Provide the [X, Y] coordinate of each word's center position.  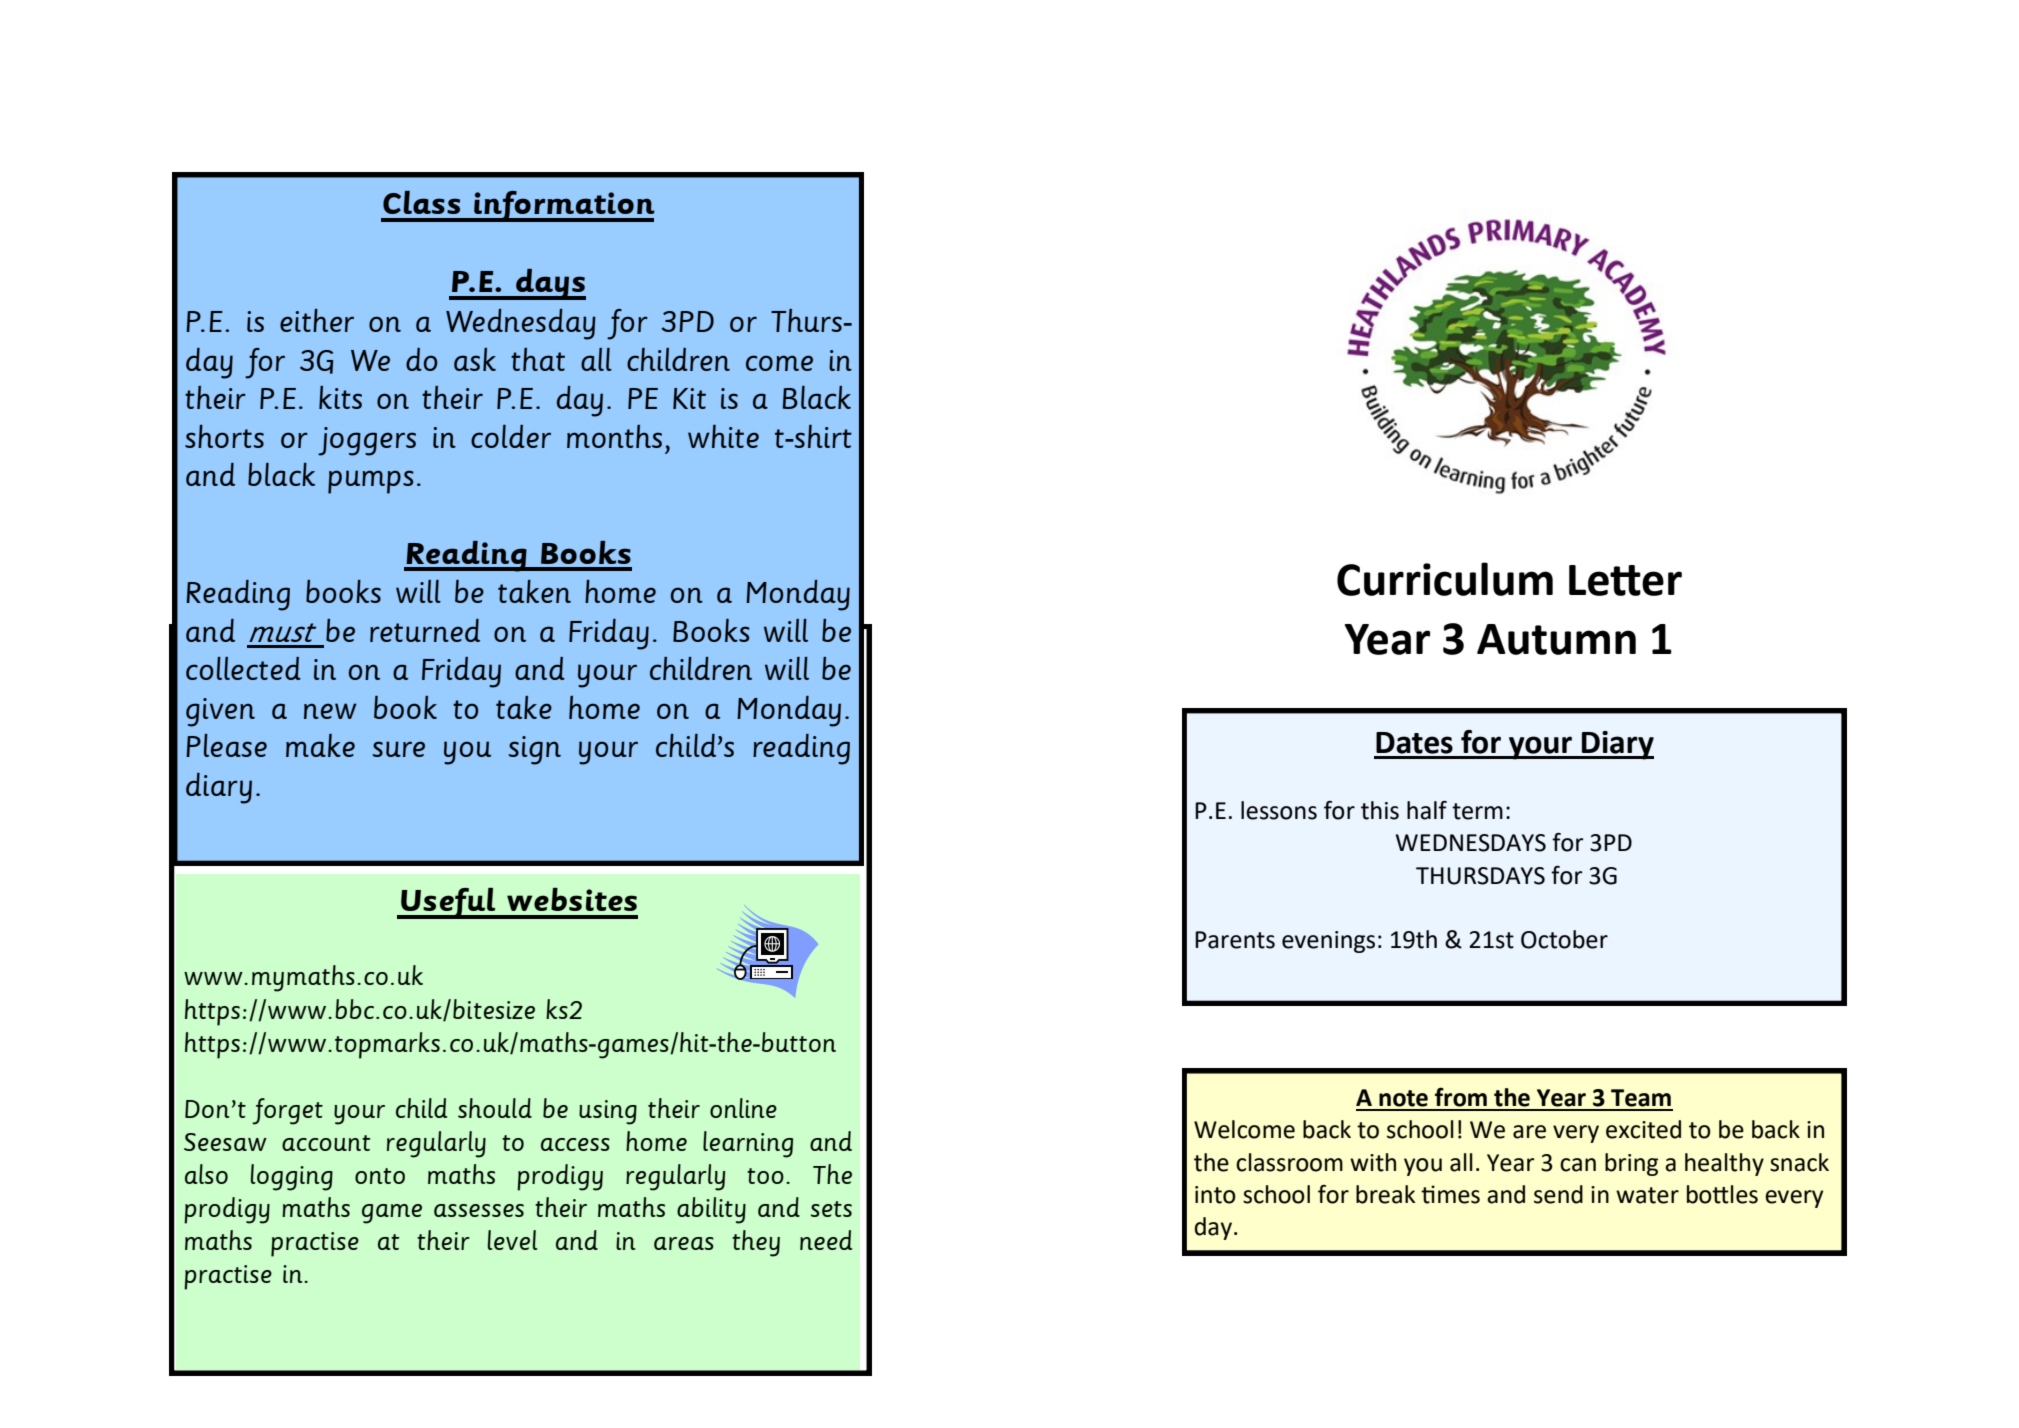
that [538, 359]
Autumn [1556, 639]
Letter [1625, 580]
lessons [1279, 810]
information [563, 206]
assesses [479, 1210]
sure [399, 749]
